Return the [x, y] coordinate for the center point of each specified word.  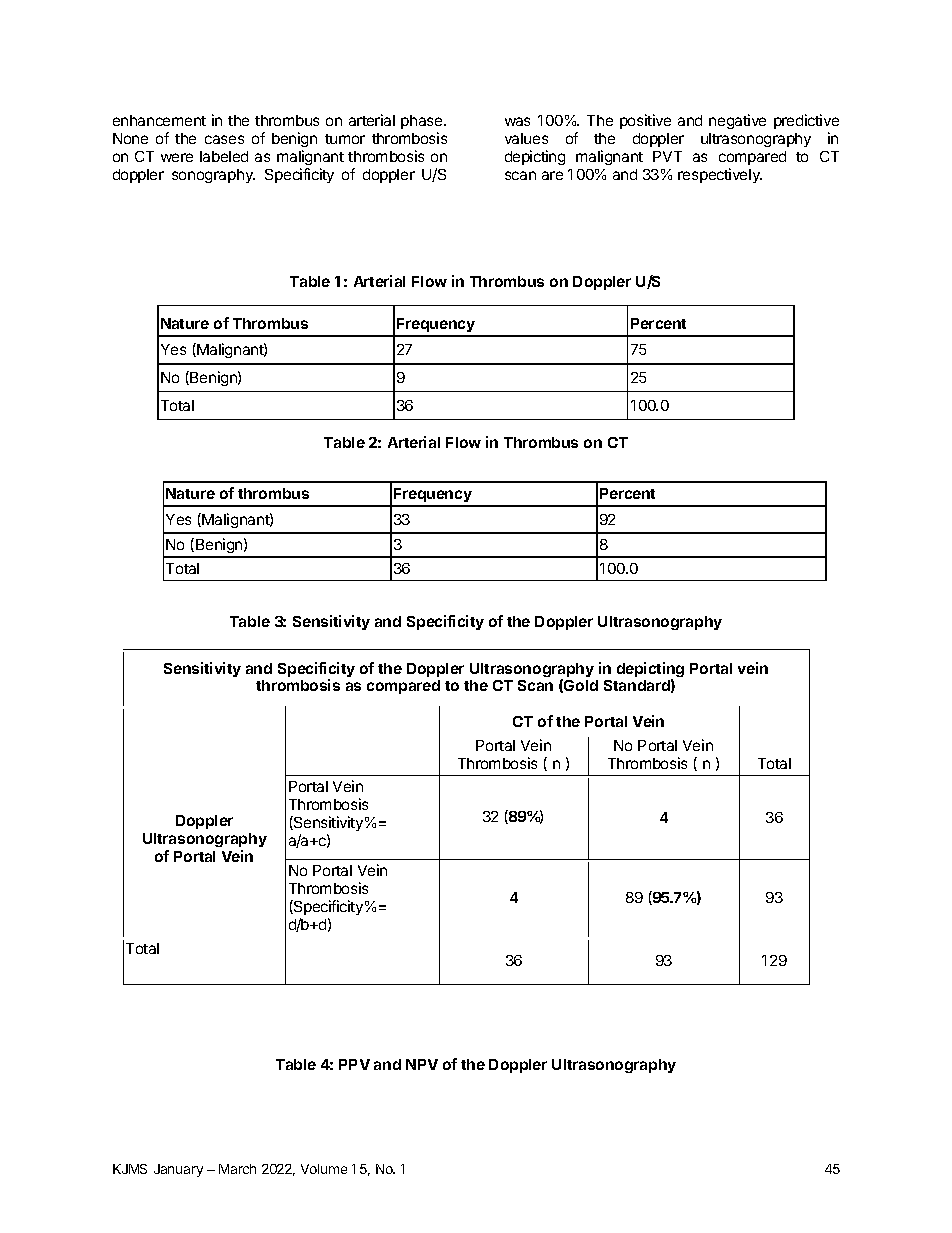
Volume [324, 1169]
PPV [354, 1064]
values [526, 138]
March [237, 1169]
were [177, 157]
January [178, 1170]
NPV [422, 1064]
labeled [224, 156]
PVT [667, 156]
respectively [720, 175]
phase [423, 122]
